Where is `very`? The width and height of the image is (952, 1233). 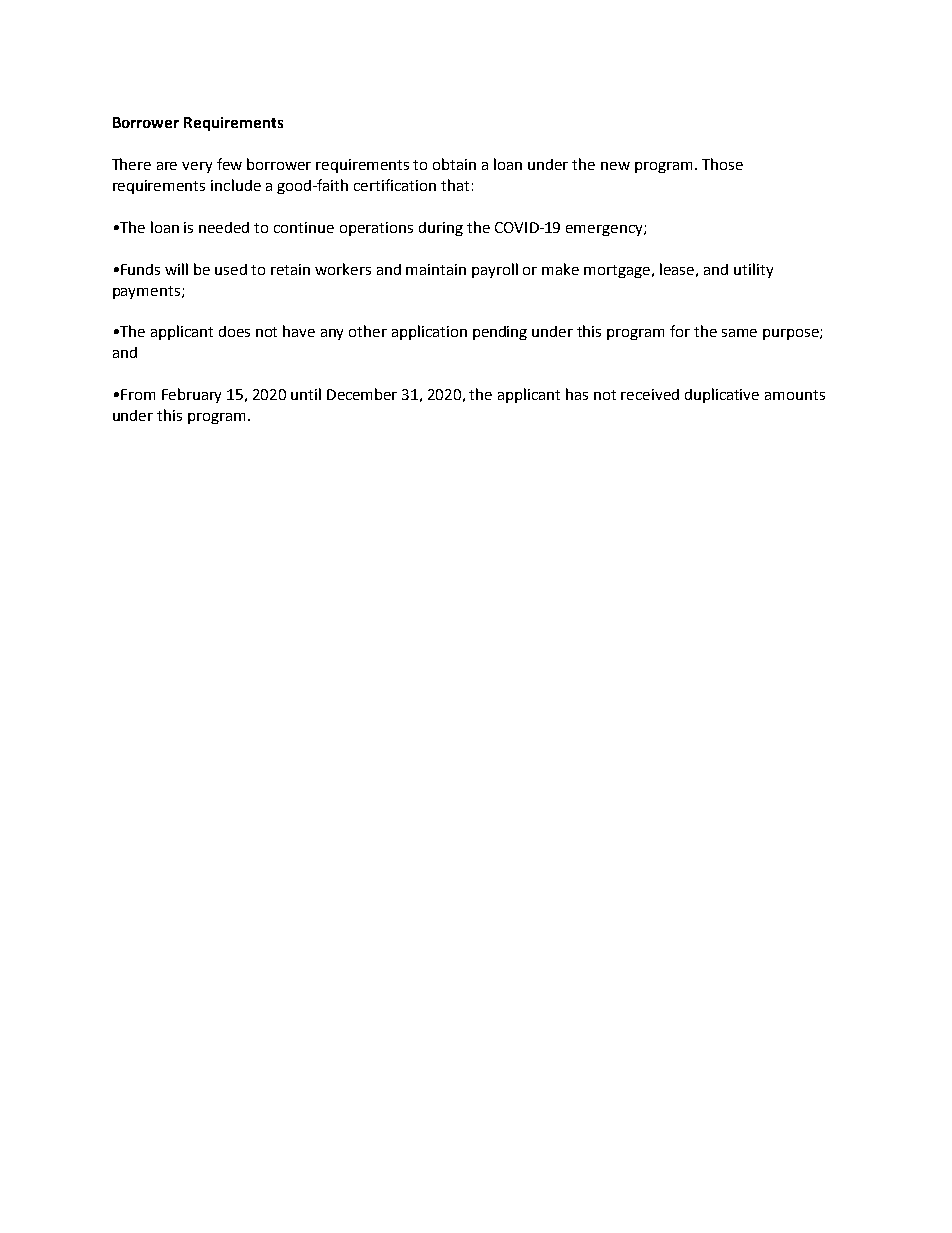 very is located at coordinates (197, 167).
